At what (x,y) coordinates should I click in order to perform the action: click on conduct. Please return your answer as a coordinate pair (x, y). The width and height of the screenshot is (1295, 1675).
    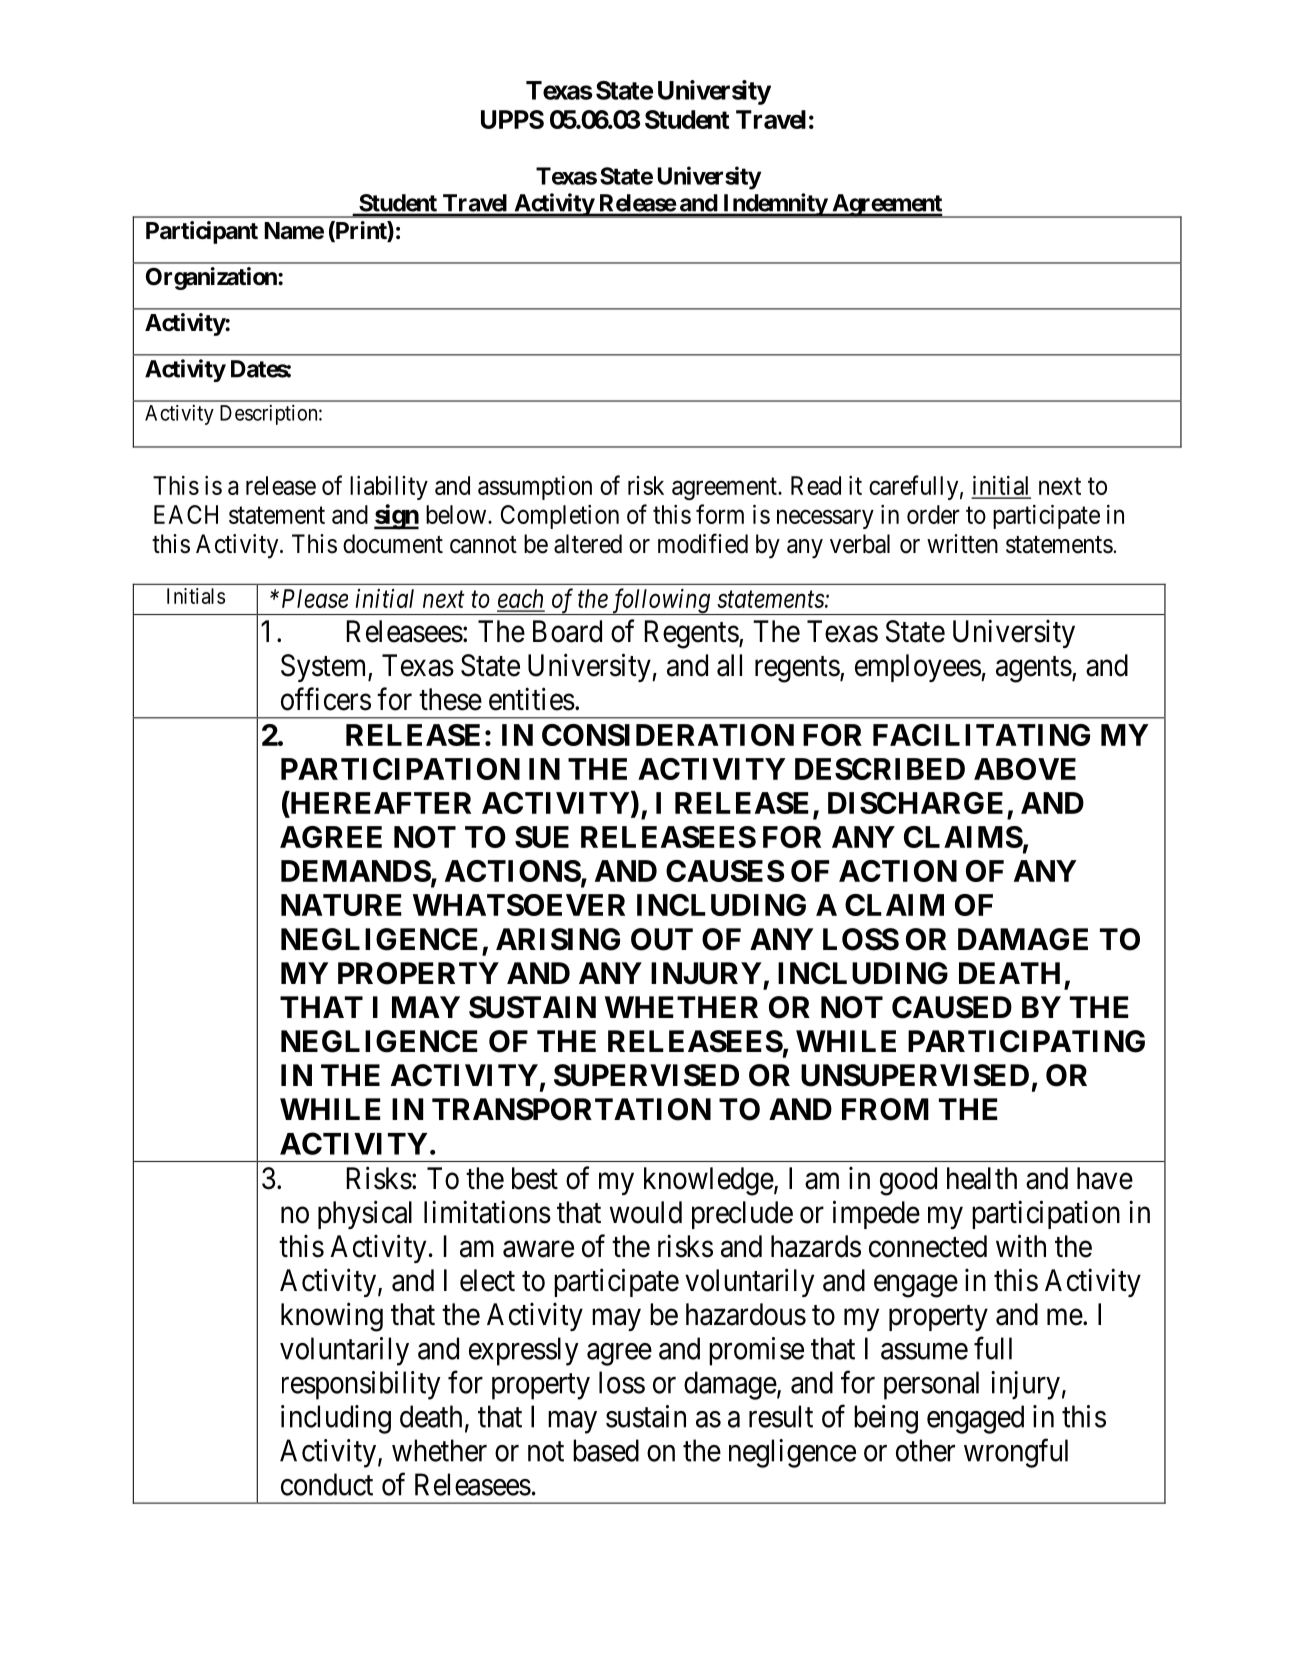
    Looking at the image, I should click on (327, 1484).
